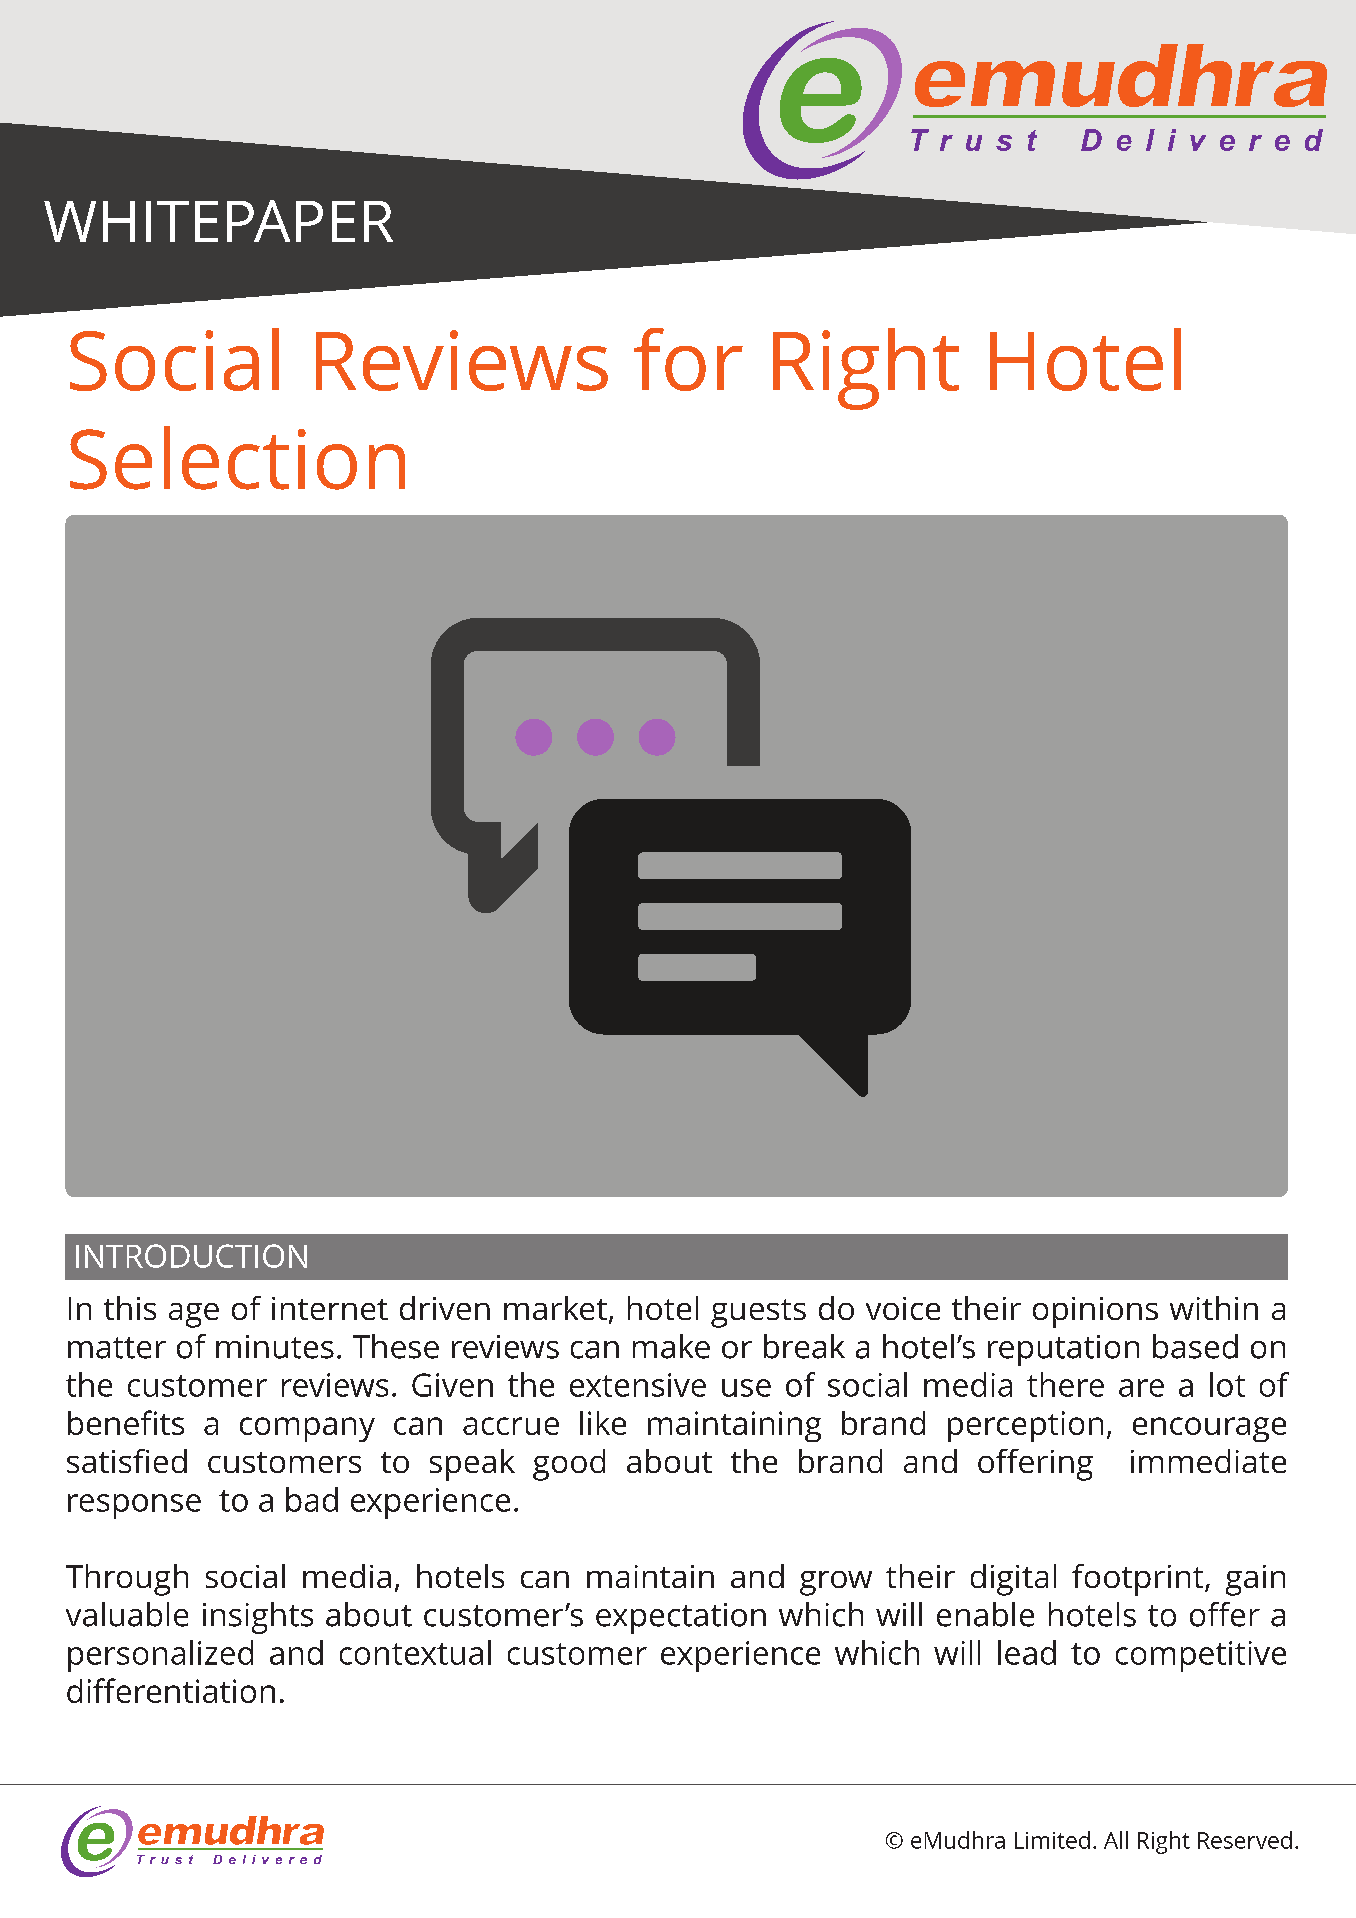  What do you see at coordinates (1141, 1388) in the screenshot?
I see `are` at bounding box center [1141, 1388].
